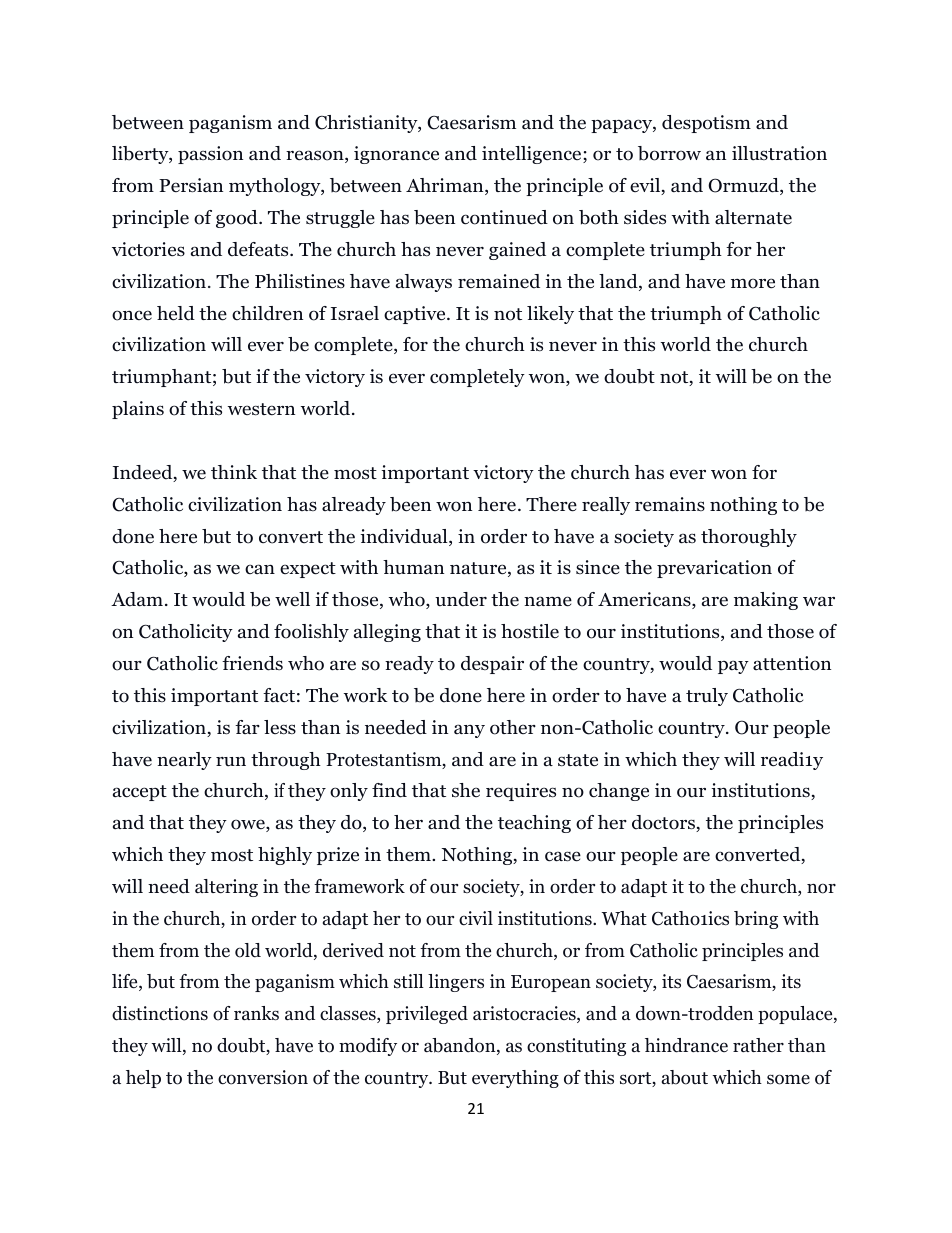 The image size is (952, 1233). What do you see at coordinates (416, 315) in the screenshot?
I see `captive` at bounding box center [416, 315].
